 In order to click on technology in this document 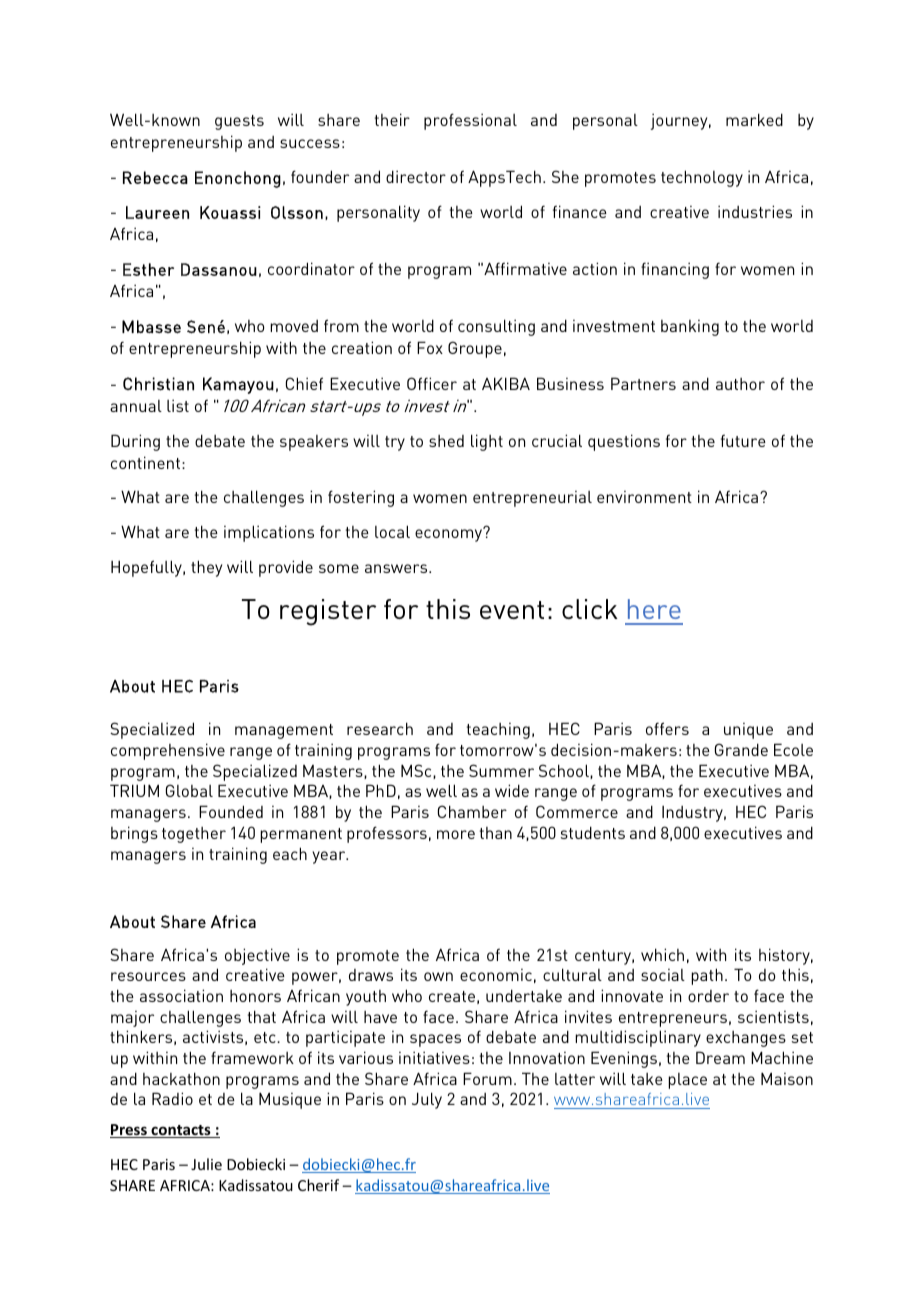, I will do `click(702, 178)`.
